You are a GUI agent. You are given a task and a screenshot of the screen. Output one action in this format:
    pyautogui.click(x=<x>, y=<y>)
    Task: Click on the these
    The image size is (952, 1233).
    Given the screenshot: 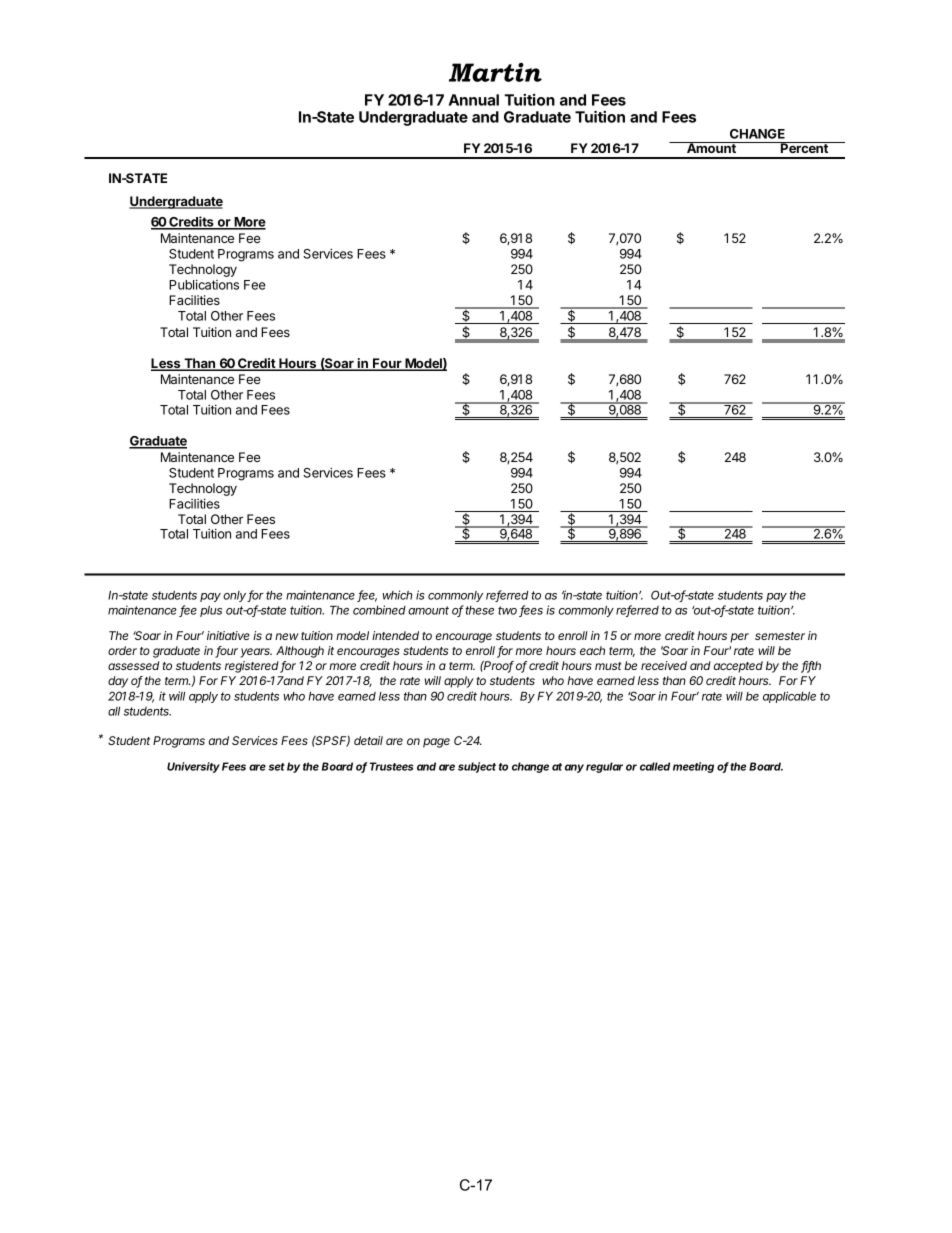 What is the action you would take?
    pyautogui.click(x=479, y=610)
